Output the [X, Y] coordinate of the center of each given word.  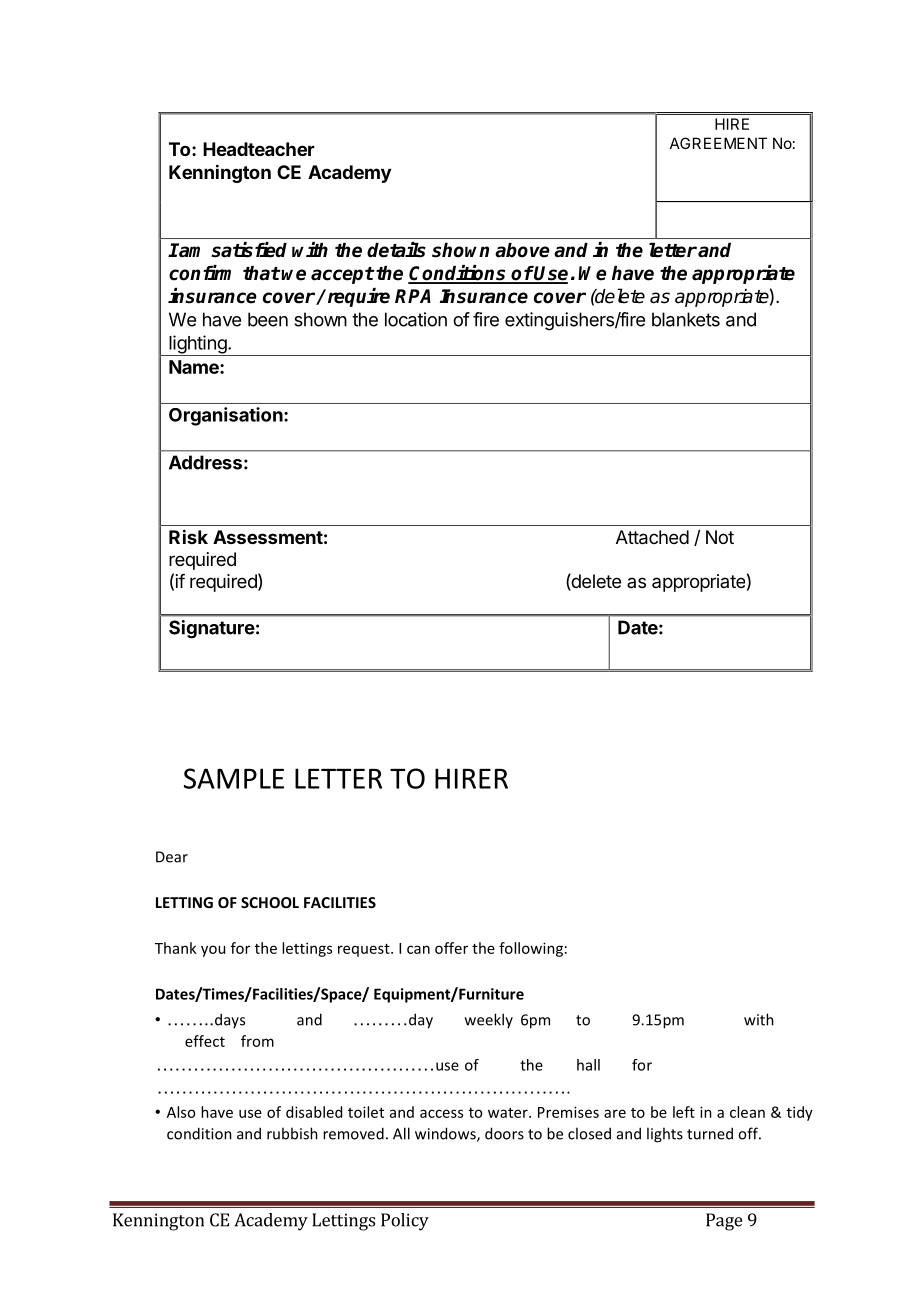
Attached [652, 537]
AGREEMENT [718, 143]
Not [720, 537]
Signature [212, 629]
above [522, 250]
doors [504, 1133]
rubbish [292, 1133]
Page [724, 1222]
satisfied [249, 250]
